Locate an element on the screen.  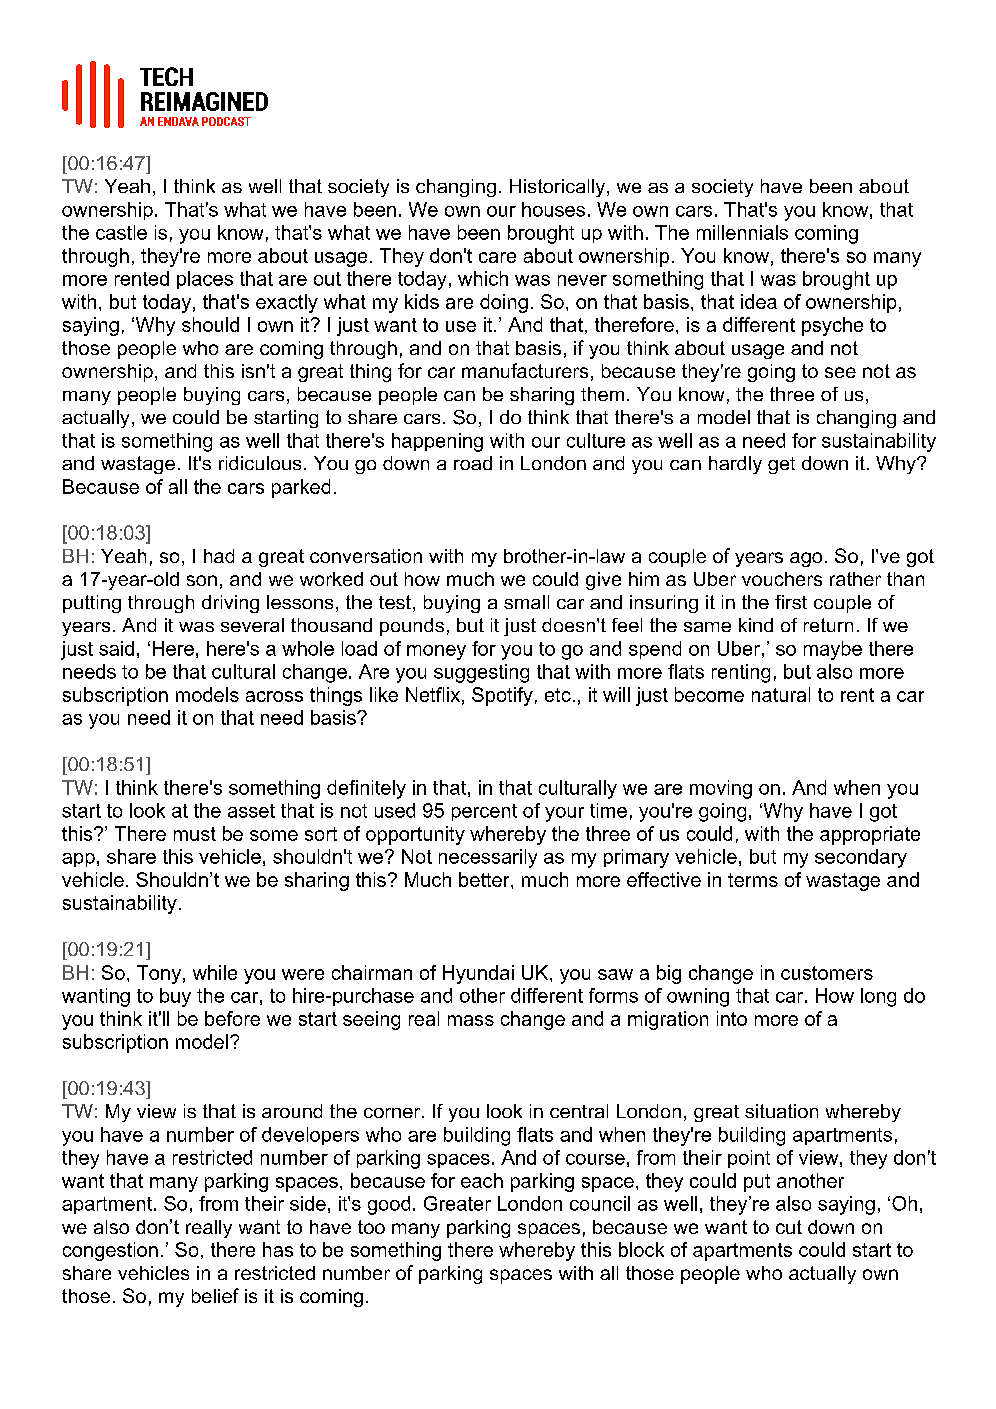
natural is located at coordinates (781, 694).
